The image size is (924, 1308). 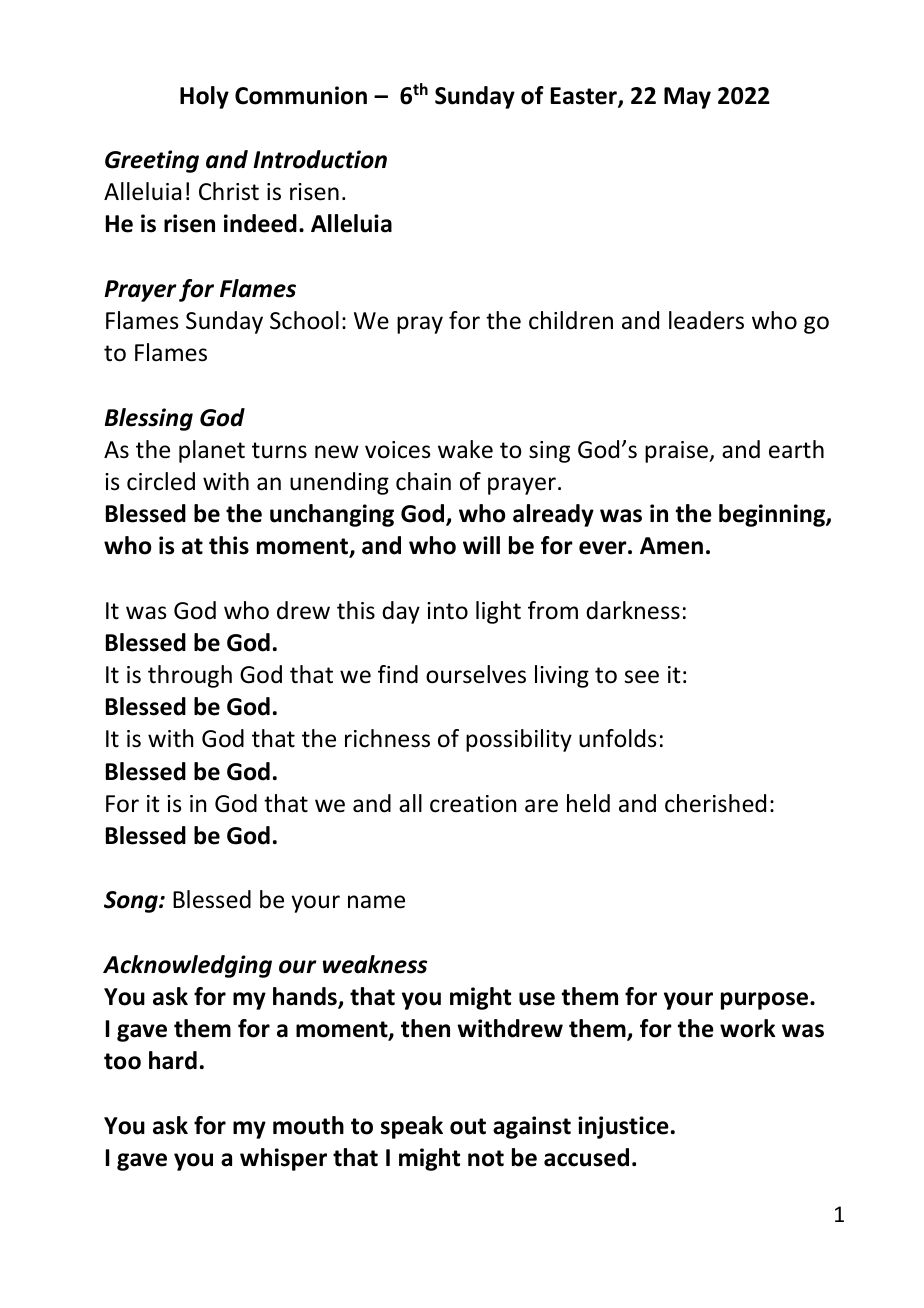 What do you see at coordinates (465, 449) in the screenshot?
I see `wake` at bounding box center [465, 449].
